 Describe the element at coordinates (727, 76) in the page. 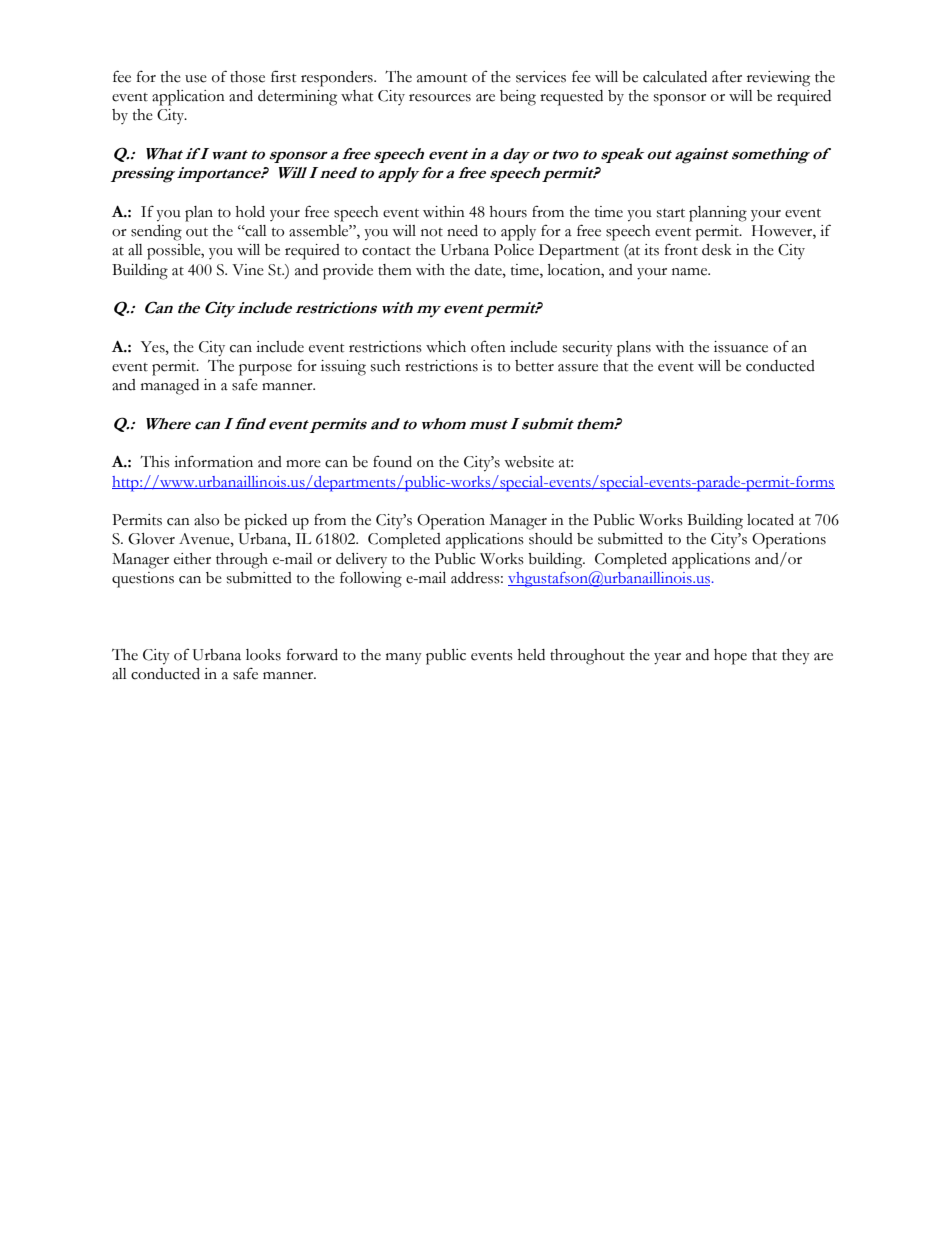

I see `after` at that location.
